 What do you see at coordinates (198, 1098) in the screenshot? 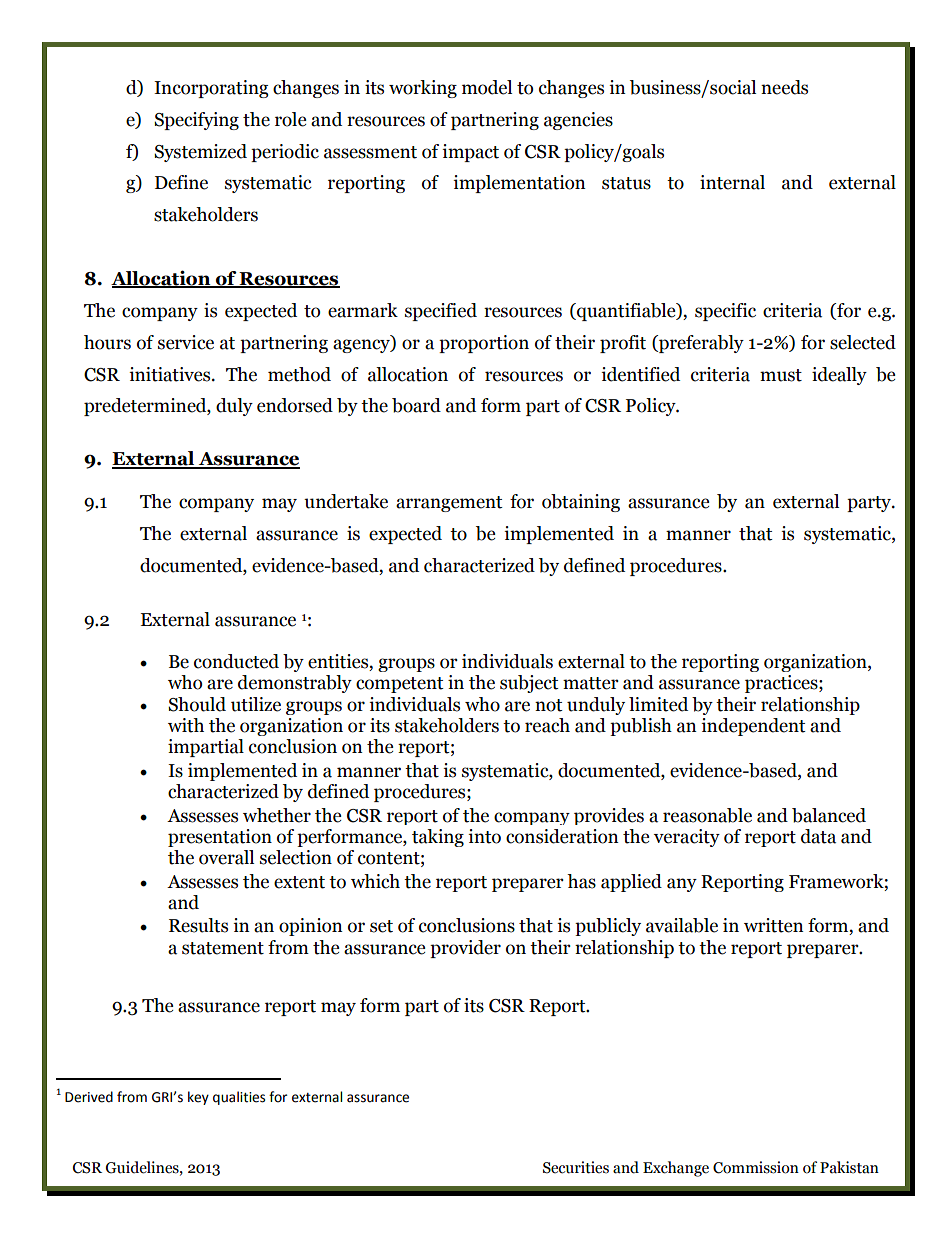
I see `key` at bounding box center [198, 1098].
